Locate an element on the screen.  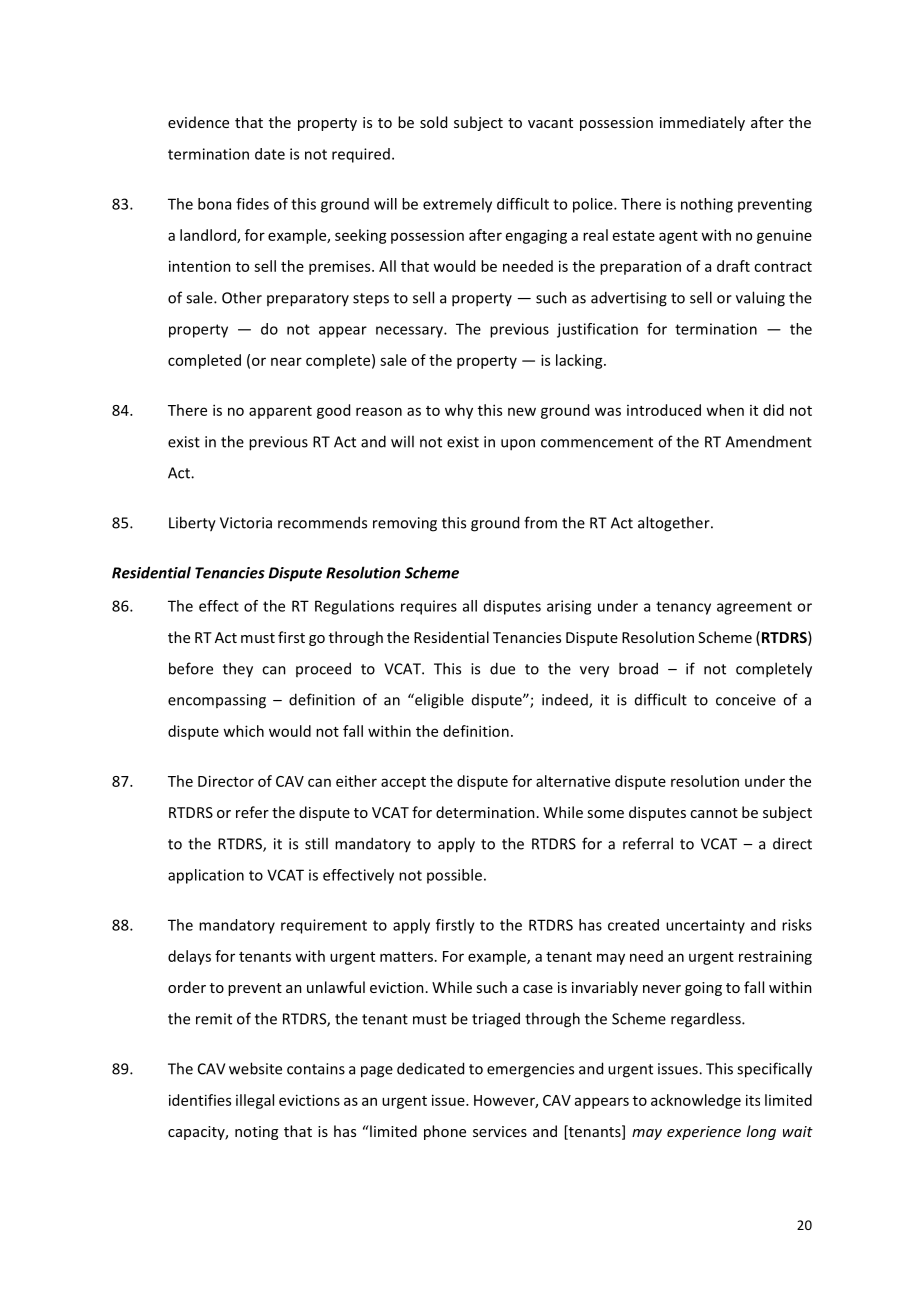
new is located at coordinates (522, 411).
